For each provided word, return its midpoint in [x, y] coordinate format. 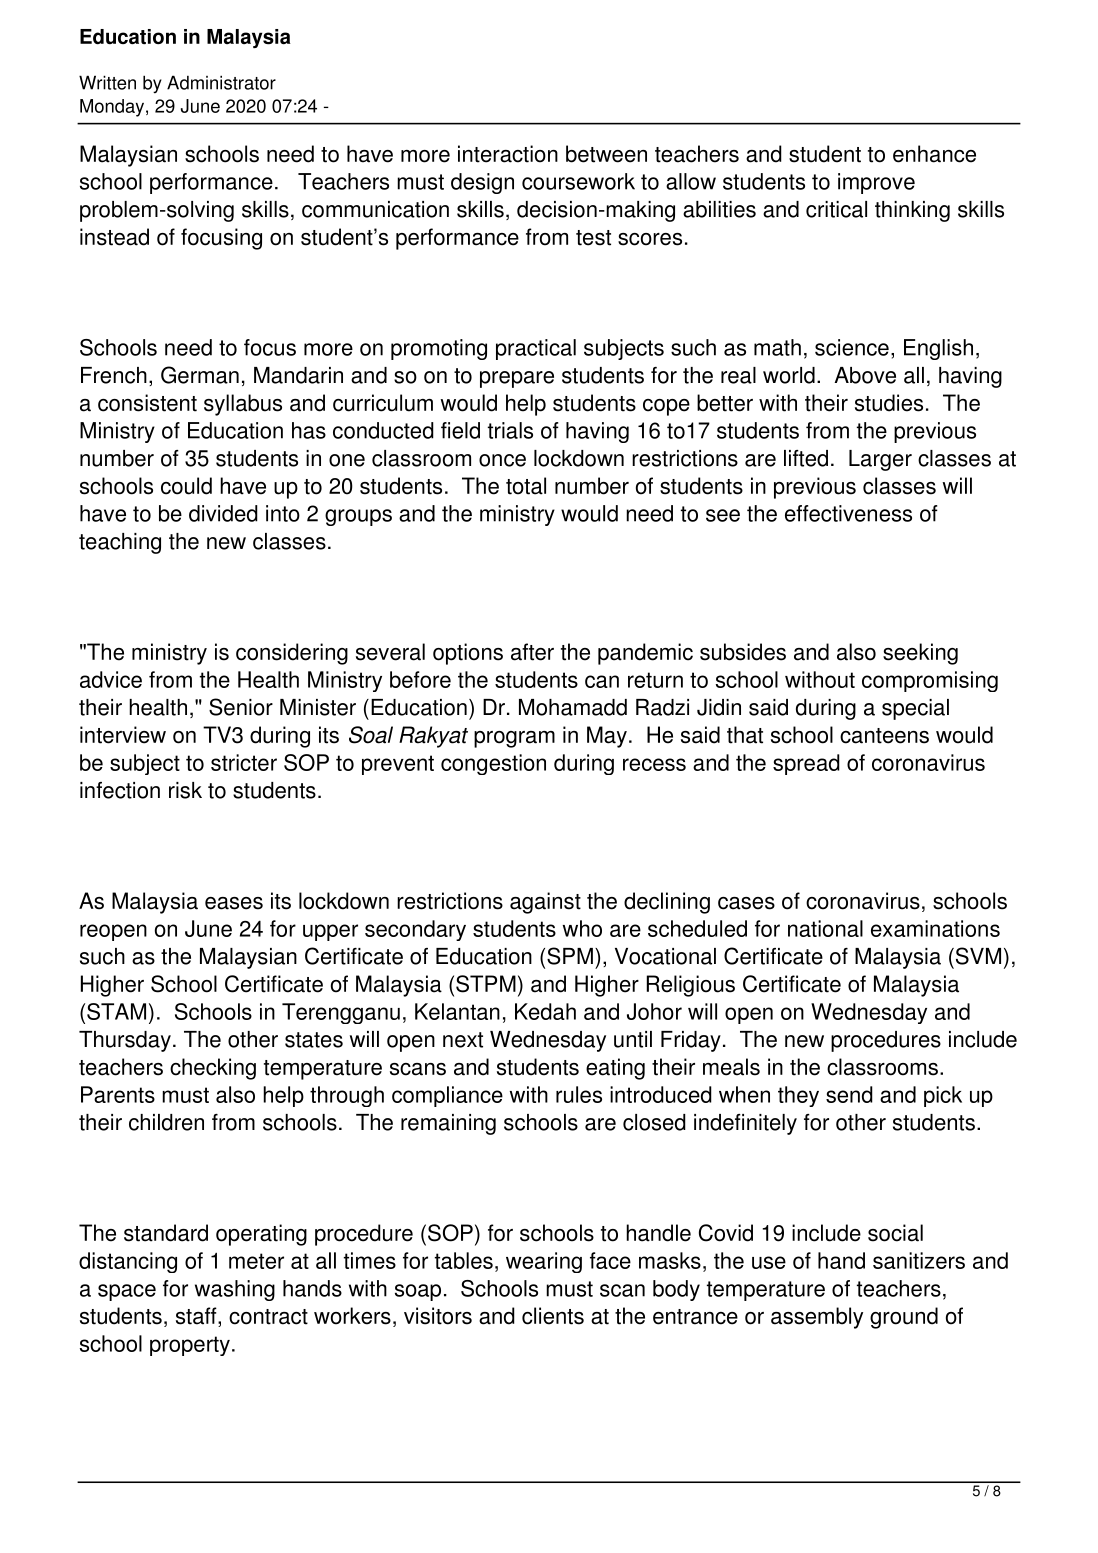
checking [213, 1069]
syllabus [243, 405]
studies [889, 403]
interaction [508, 154]
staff [197, 1317]
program [514, 739]
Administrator [221, 82]
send [849, 1094]
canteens [884, 736]
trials [510, 430]
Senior [241, 707]
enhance [934, 154]
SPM [570, 956]
